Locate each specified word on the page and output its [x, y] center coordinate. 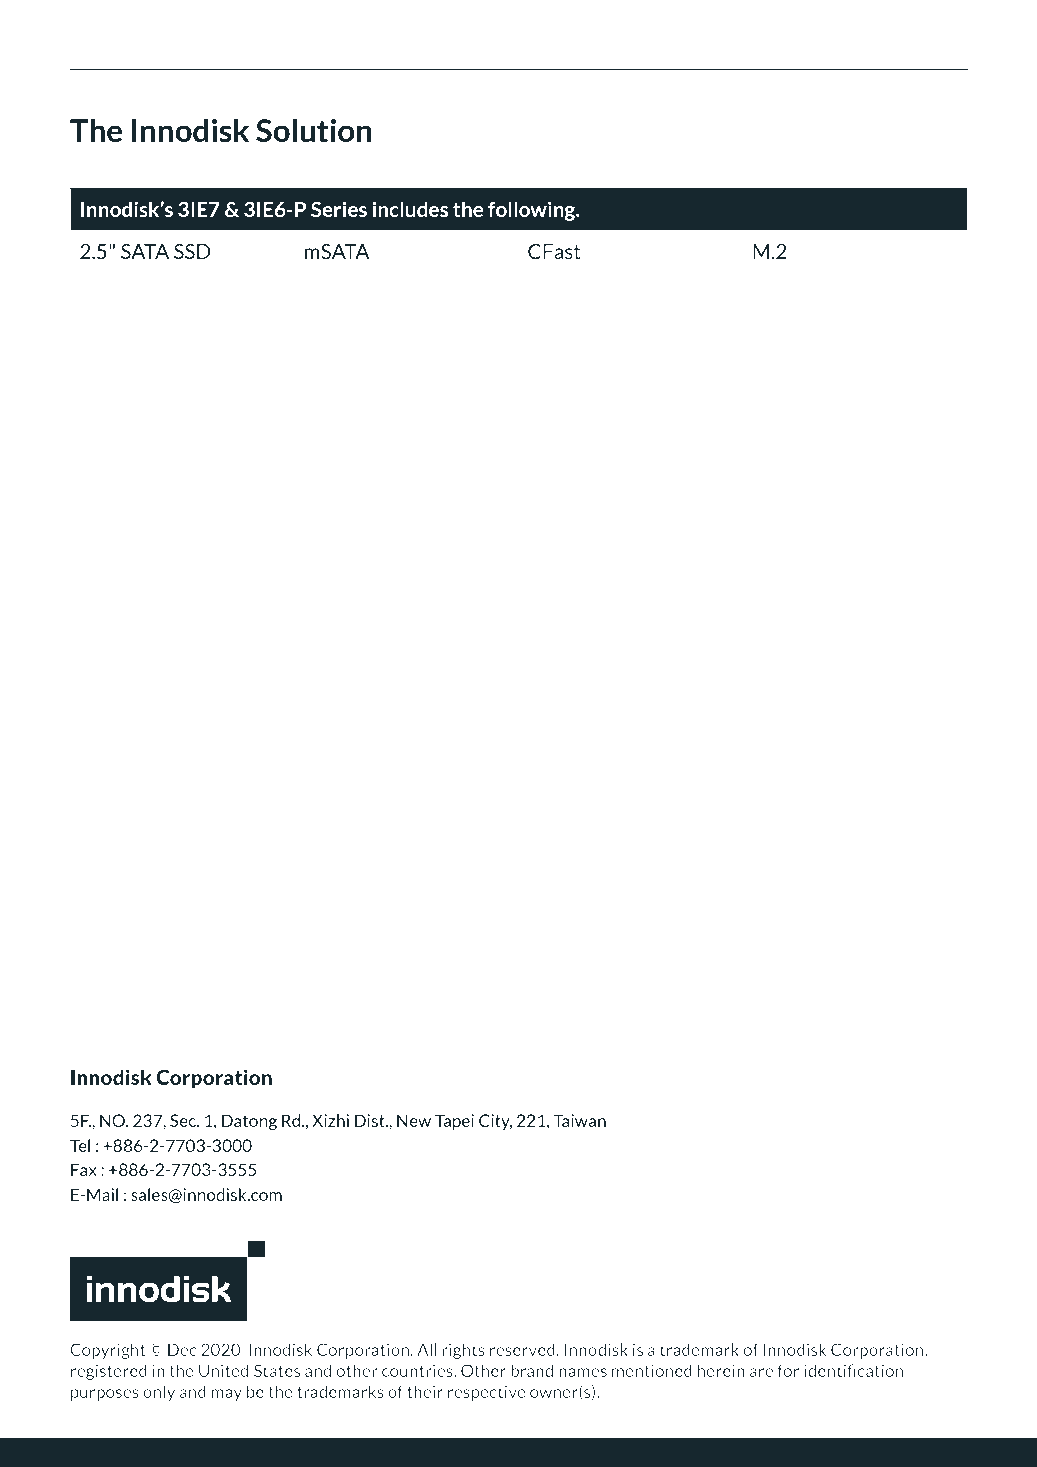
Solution [314, 131]
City [495, 1122]
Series [339, 209]
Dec [182, 1349]
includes [410, 209]
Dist [370, 1120]
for [788, 1370]
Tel [80, 1145]
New [414, 1120]
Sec [184, 1120]
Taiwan [579, 1120]
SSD [192, 251]
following [533, 211]
